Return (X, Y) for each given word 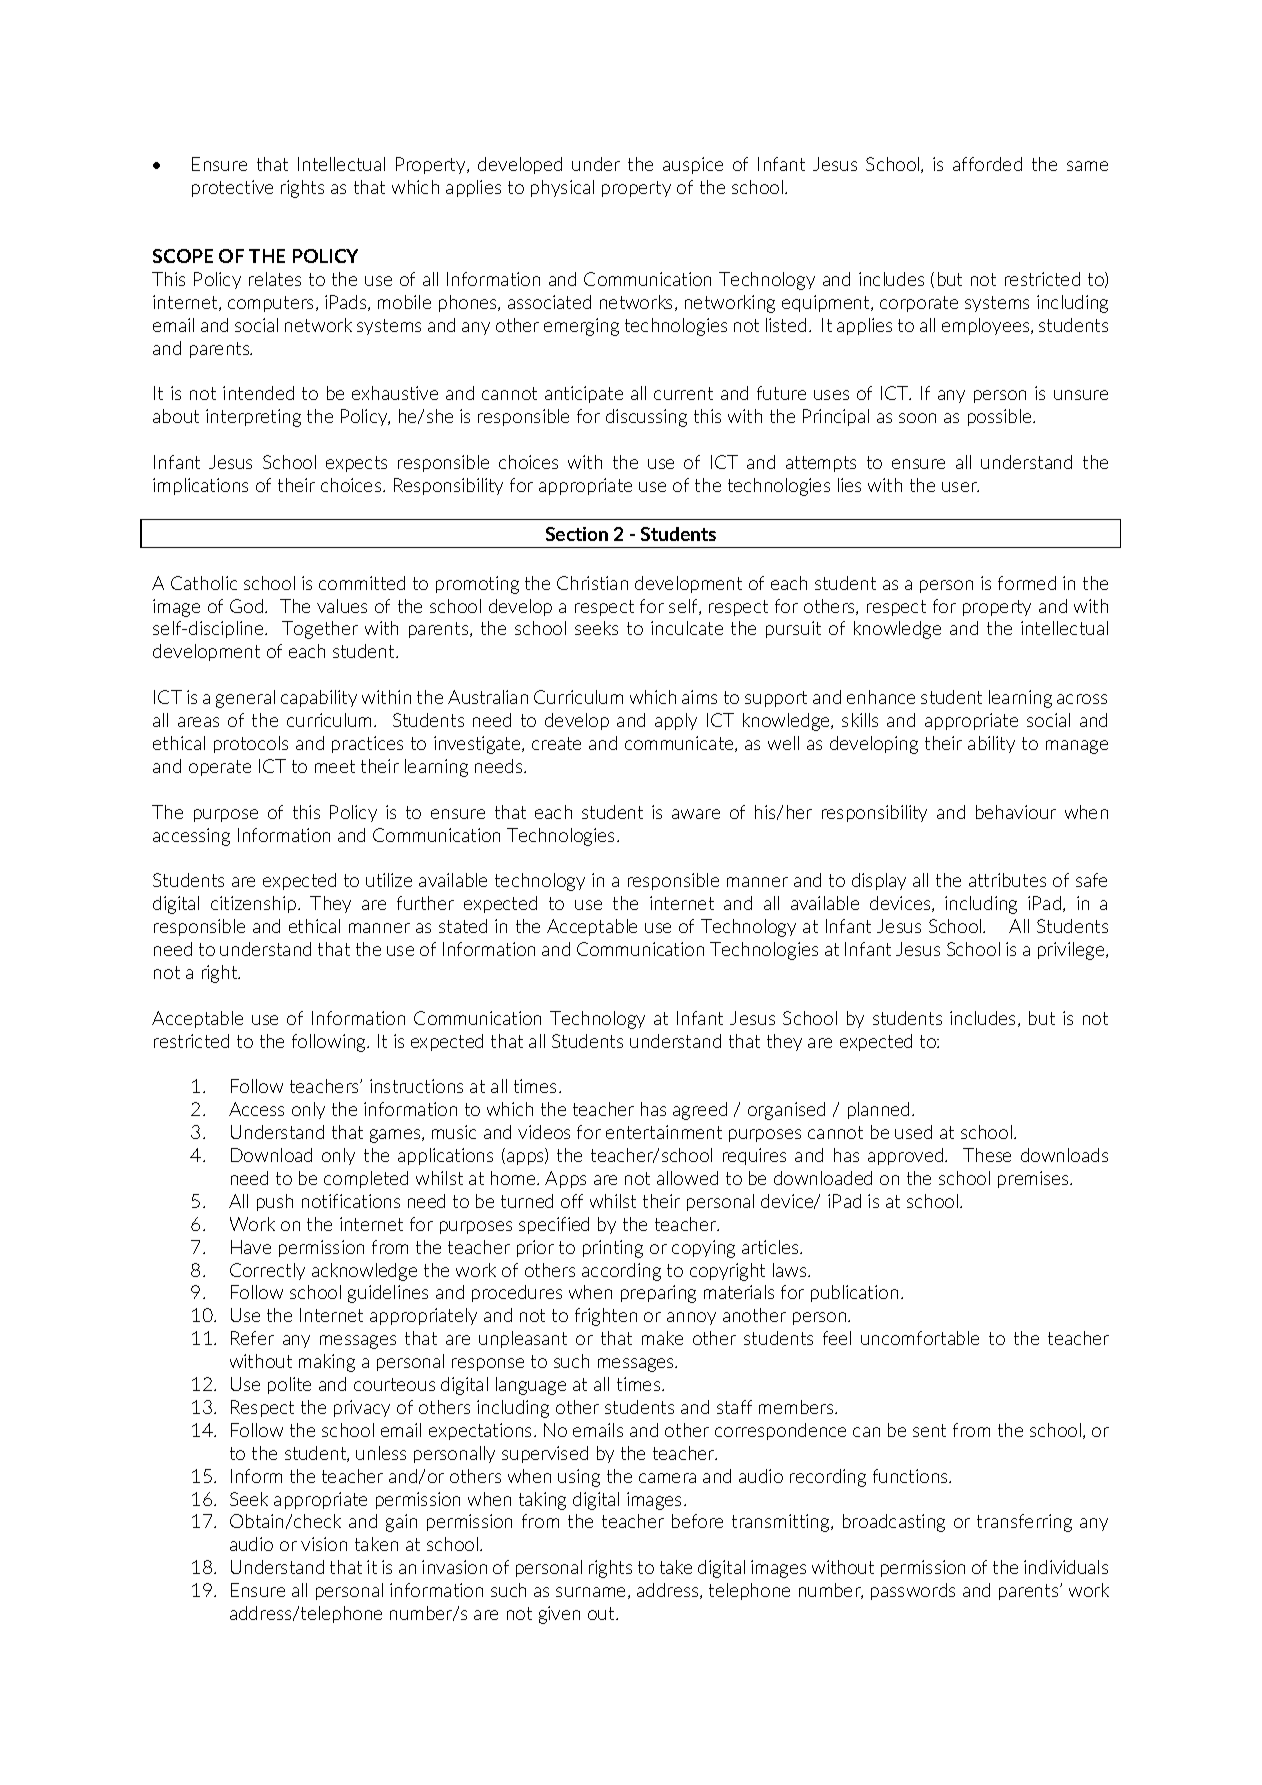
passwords (913, 1591)
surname (592, 1593)
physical (562, 188)
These (987, 1155)
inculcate (687, 628)
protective (232, 188)
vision (324, 1544)
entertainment (664, 1132)
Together (320, 630)
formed (1027, 583)
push (275, 1202)
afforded (987, 164)
